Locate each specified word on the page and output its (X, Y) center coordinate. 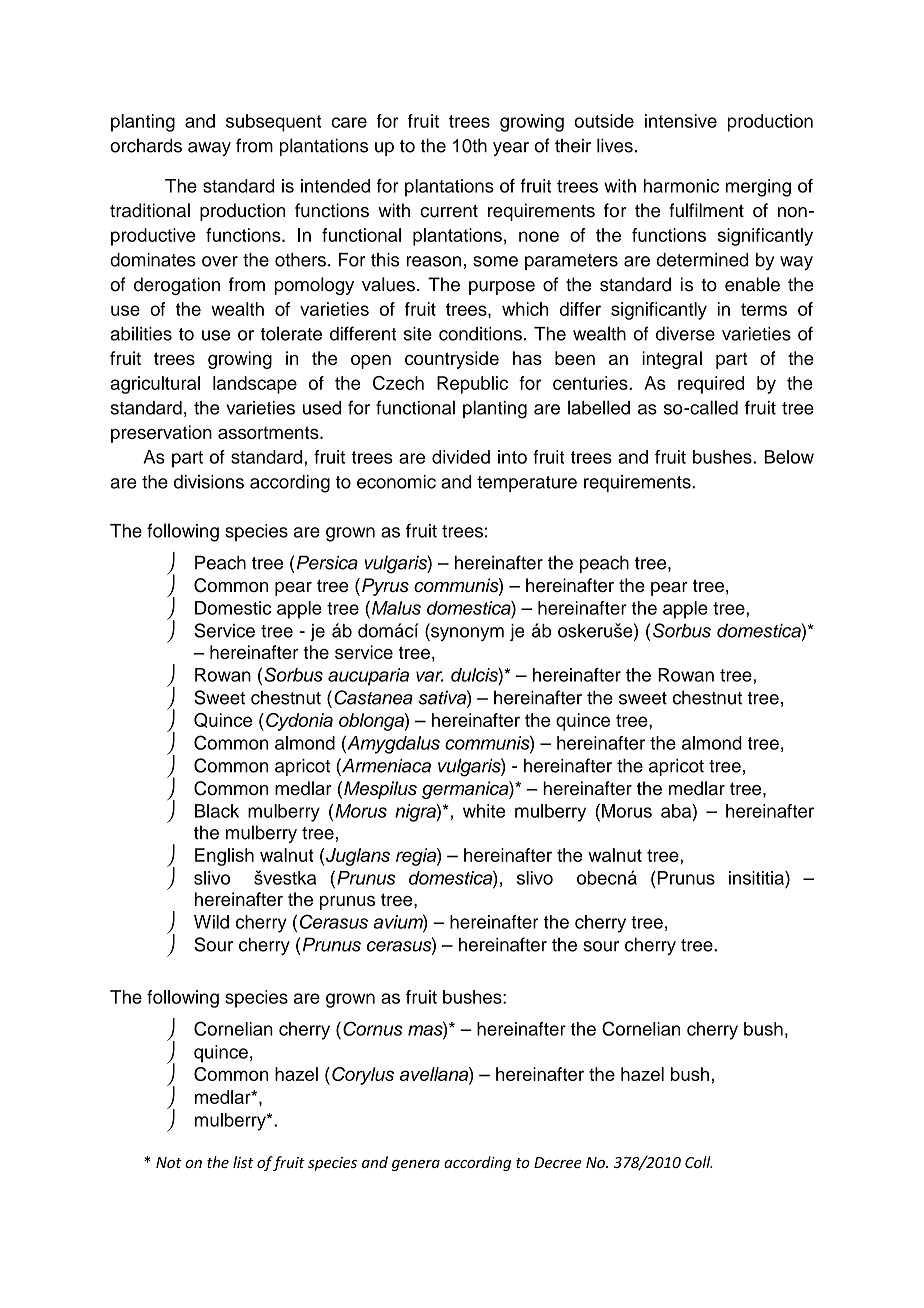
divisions (209, 482)
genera (416, 1165)
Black (217, 811)
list (243, 1162)
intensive (681, 121)
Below (789, 457)
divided (461, 457)
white (484, 811)
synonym (466, 634)
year (511, 149)
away (209, 149)
